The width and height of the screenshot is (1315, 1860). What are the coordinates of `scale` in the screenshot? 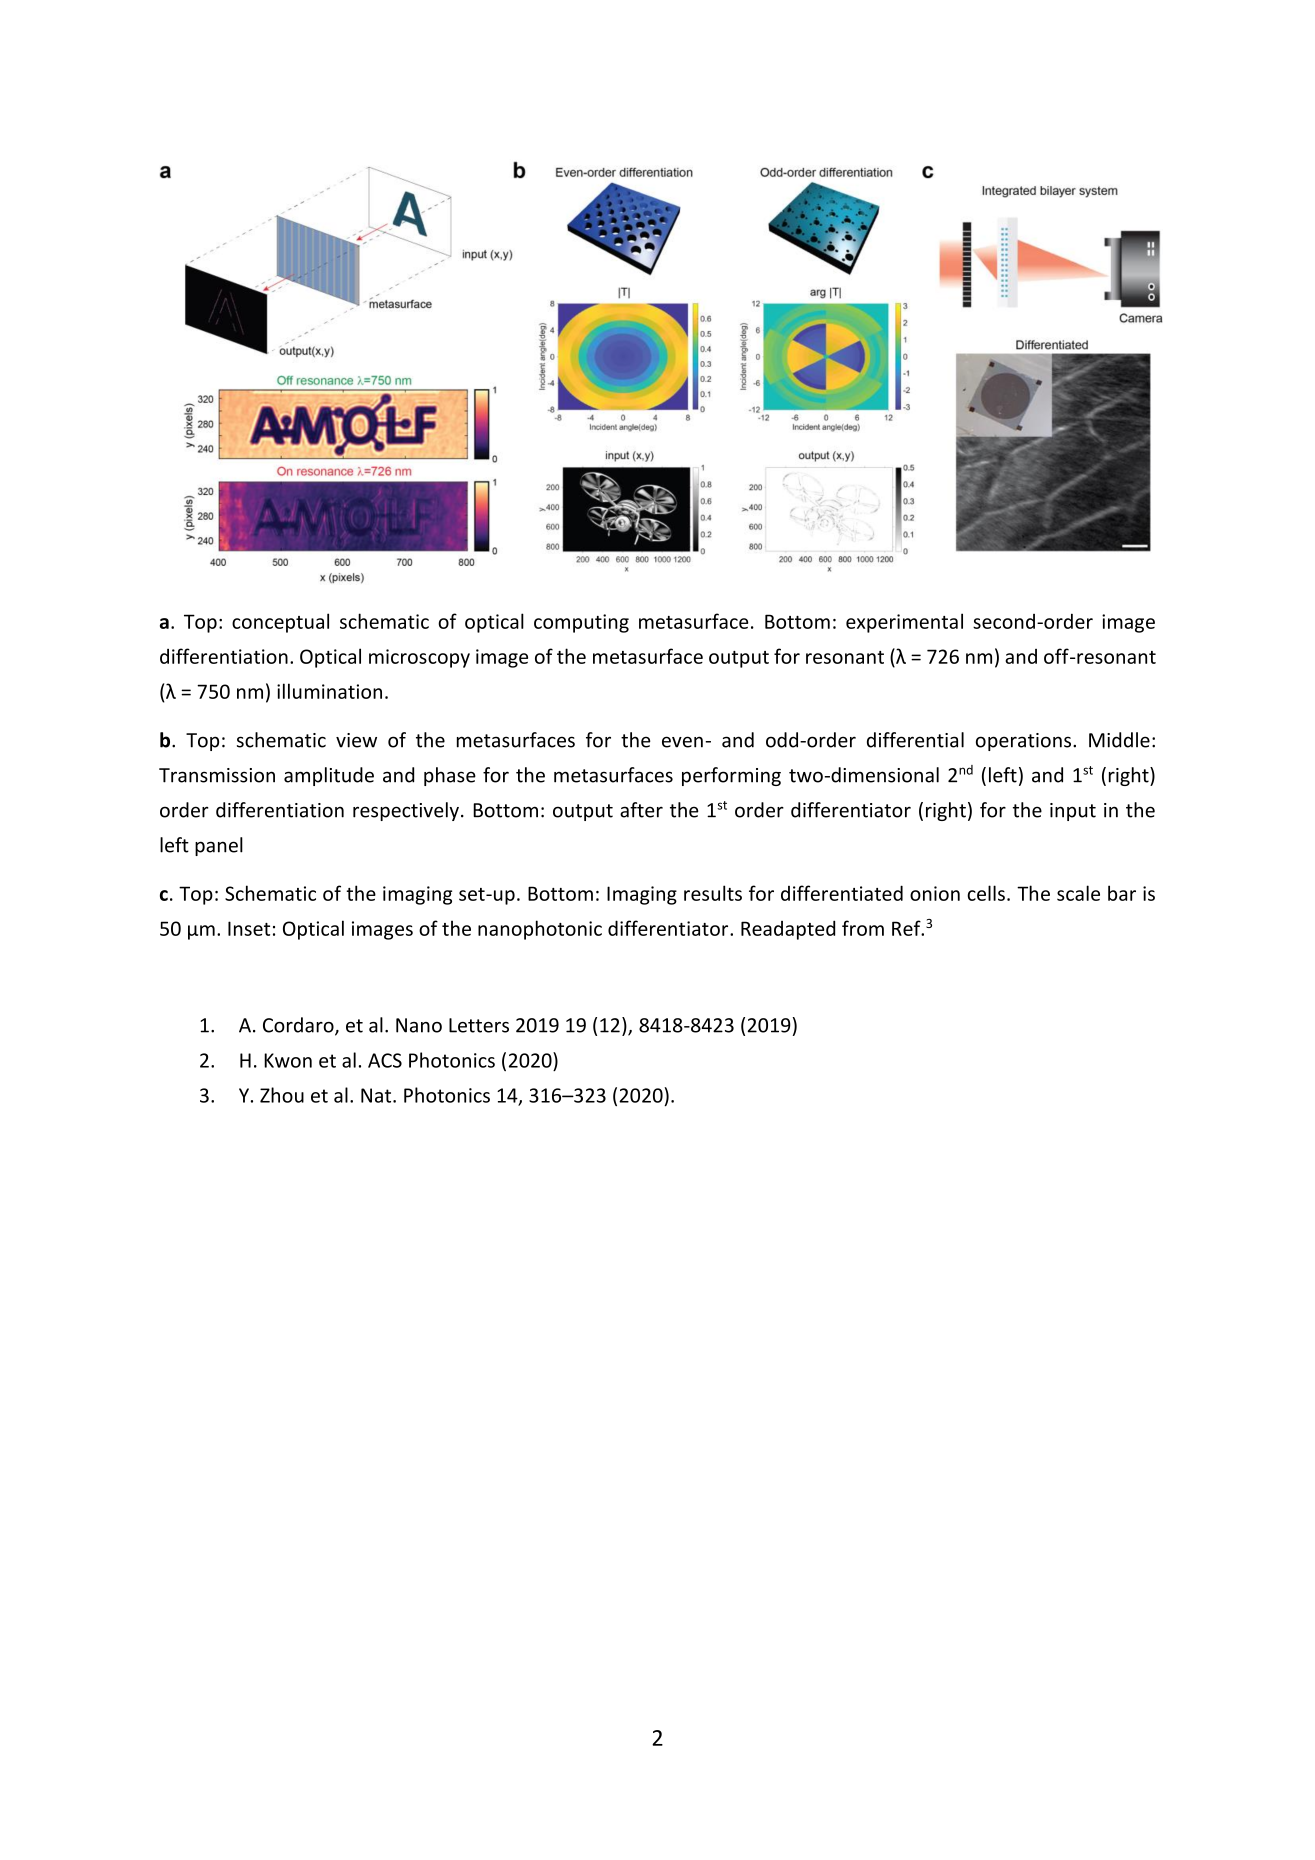 It's located at (1078, 893).
